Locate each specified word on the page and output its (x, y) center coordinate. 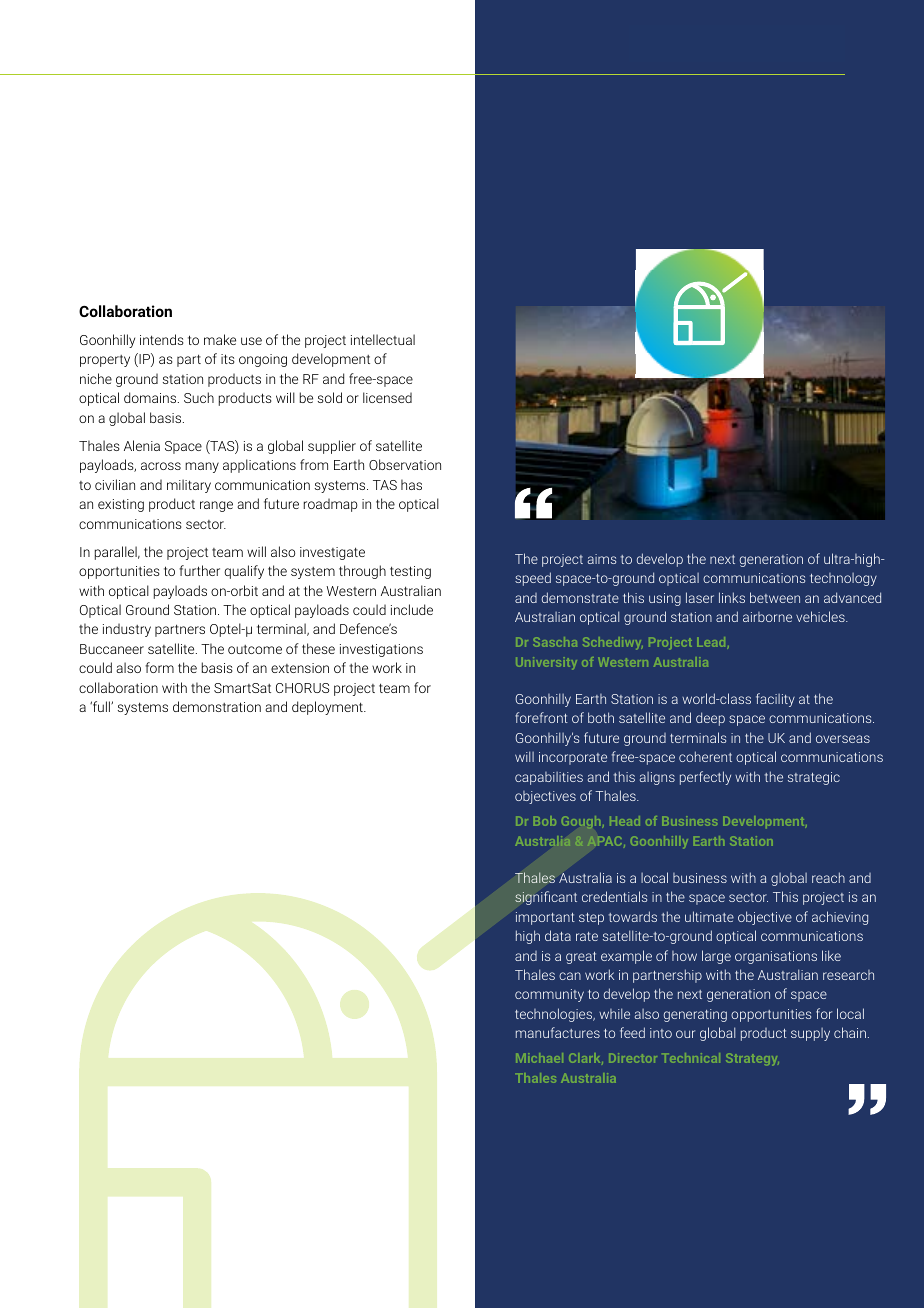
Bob (545, 821)
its (228, 359)
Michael (539, 1058)
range (216, 506)
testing (410, 572)
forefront (541, 717)
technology (843, 579)
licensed (387, 397)
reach (828, 877)
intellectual (383, 339)
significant (546, 898)
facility (775, 700)
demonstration (217, 706)
